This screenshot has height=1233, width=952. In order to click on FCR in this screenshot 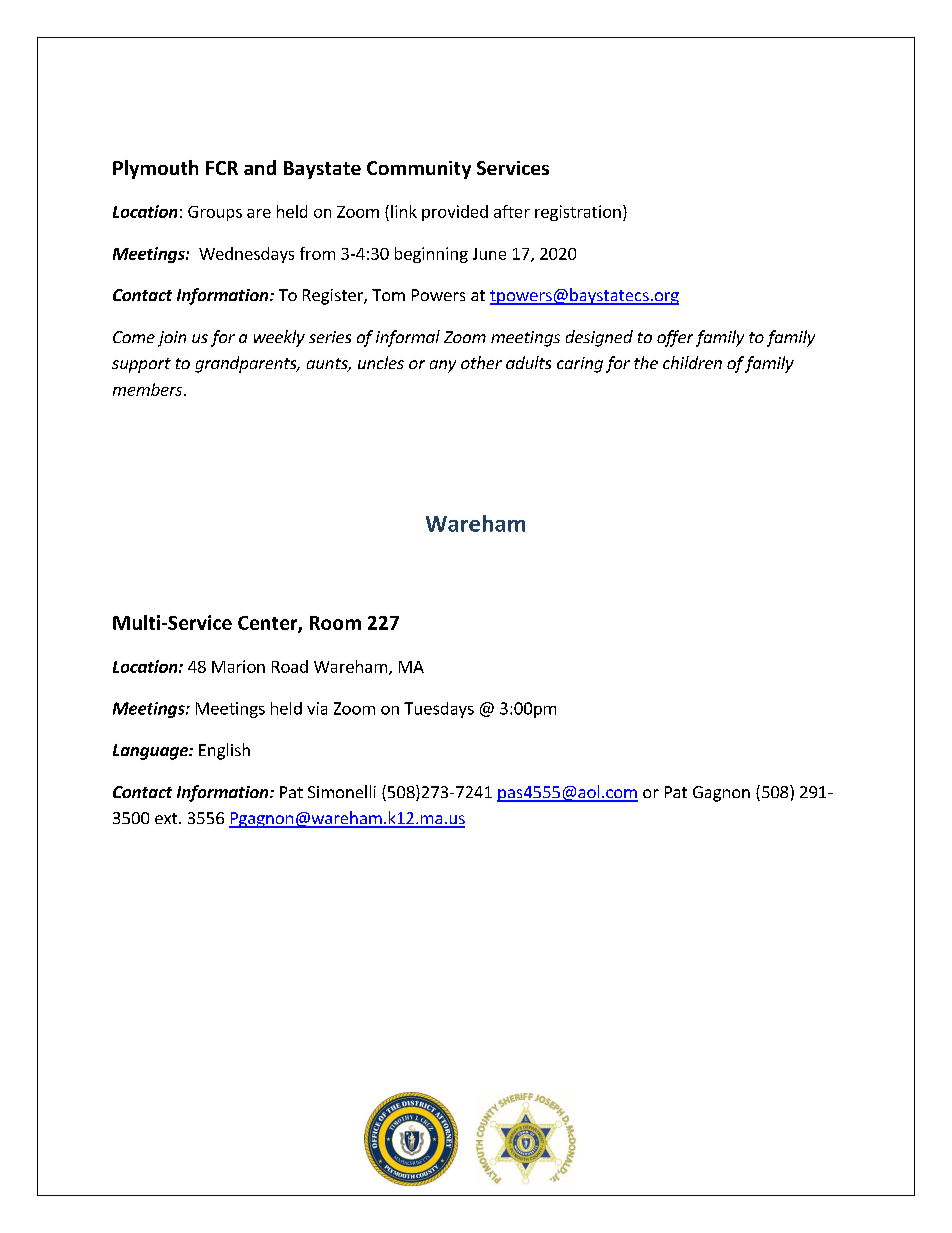, I will do `click(222, 168)`.
